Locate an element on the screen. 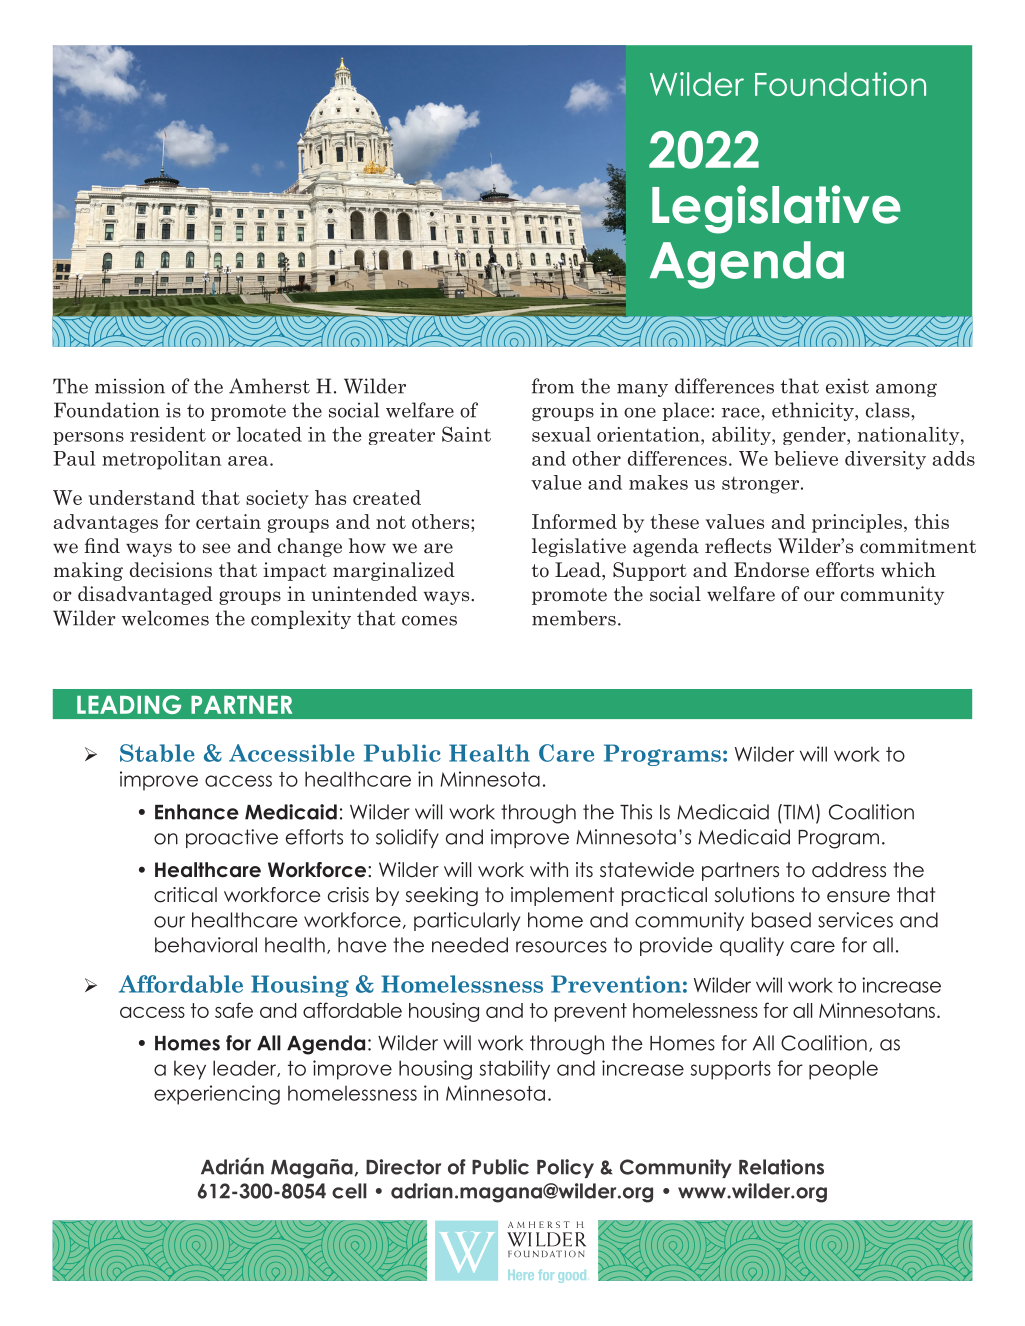  disadvantaged is located at coordinates (145, 595).
